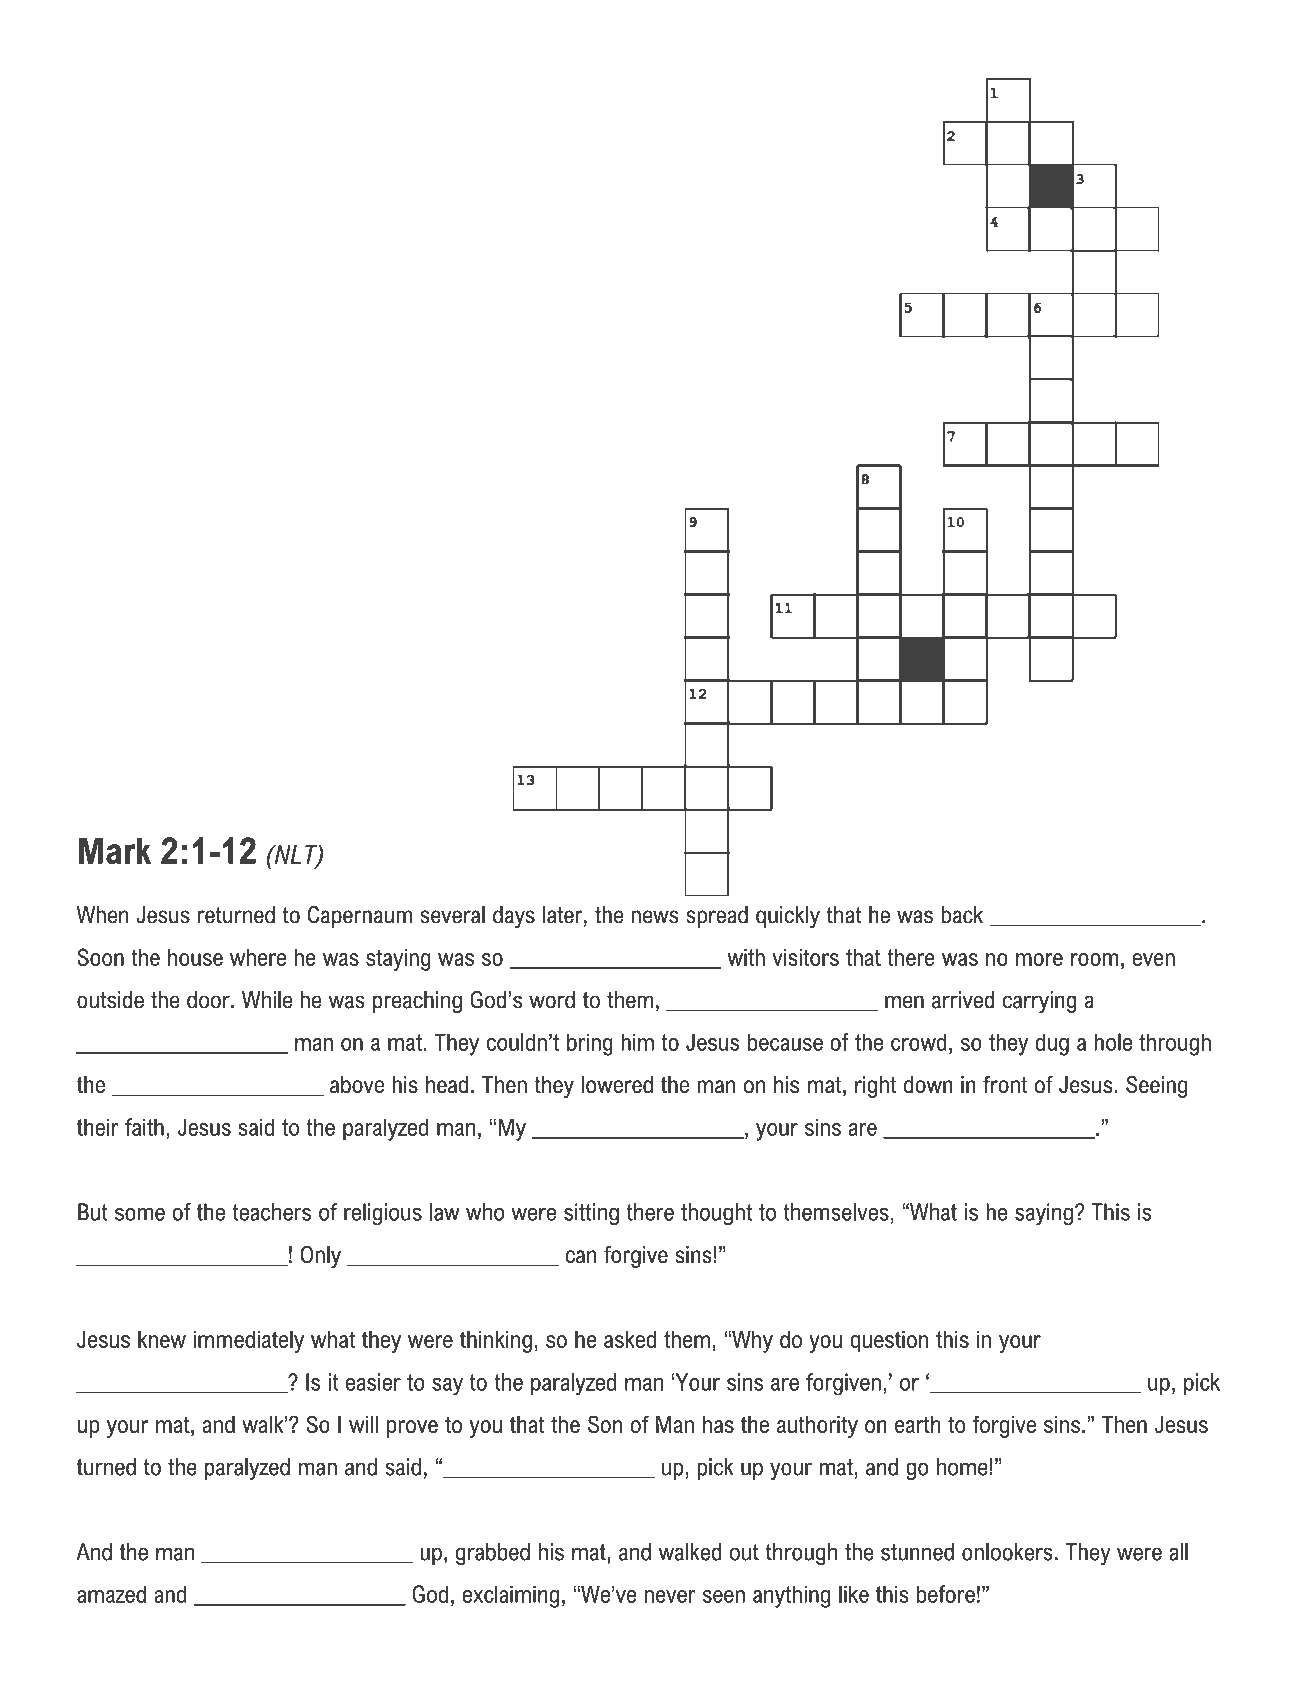 The width and height of the screenshot is (1302, 1685). I want to click on carrying, so click(1039, 1002).
